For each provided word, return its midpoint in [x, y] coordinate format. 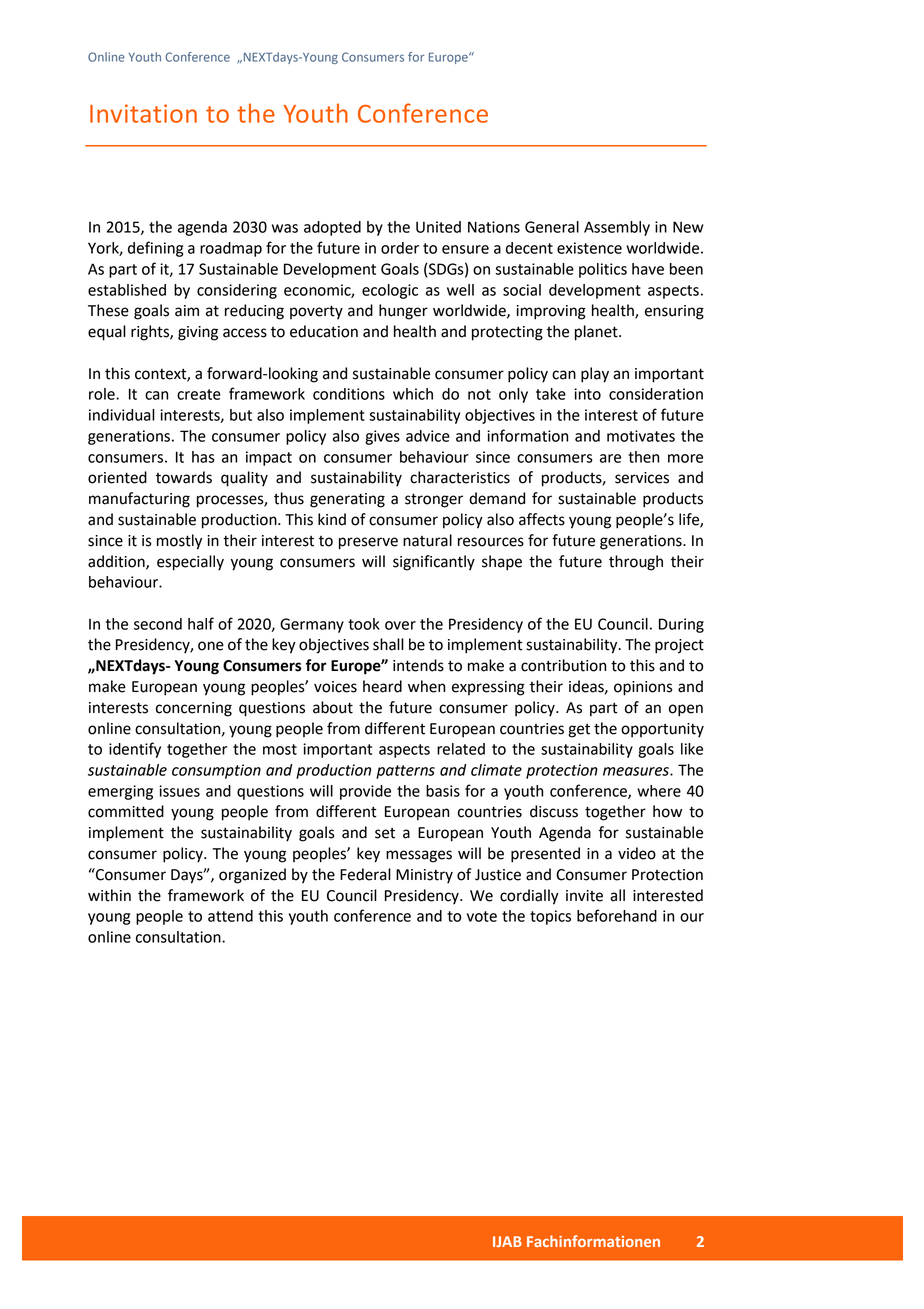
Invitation [143, 113]
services [642, 478]
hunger [403, 312]
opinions [643, 688]
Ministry [424, 876]
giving [198, 333]
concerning [194, 709]
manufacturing [139, 500]
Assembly [617, 228]
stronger [434, 500]
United [438, 227]
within [109, 895]
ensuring [674, 312]
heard [382, 686]
